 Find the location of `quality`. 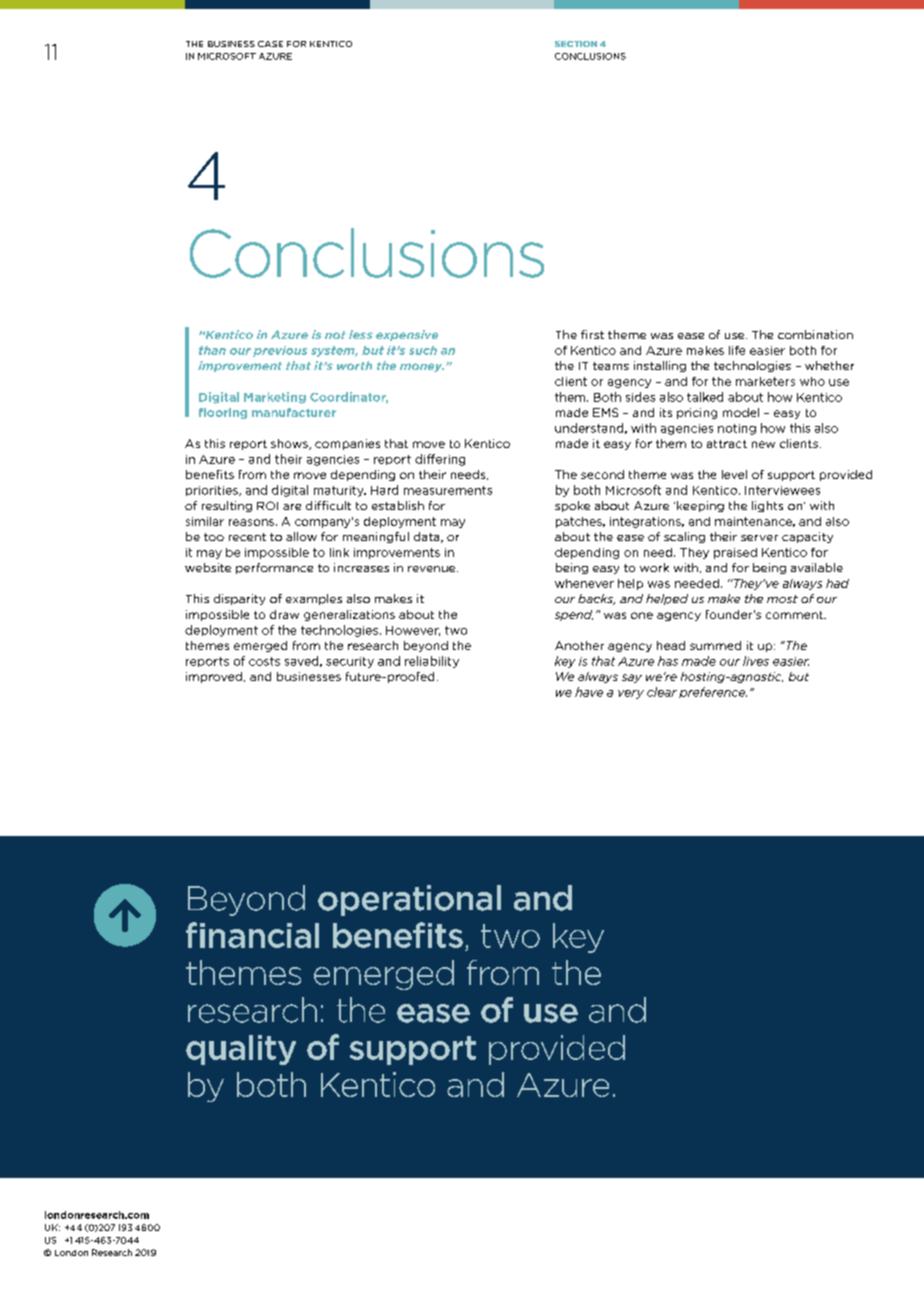

quality is located at coordinates (241, 1050).
